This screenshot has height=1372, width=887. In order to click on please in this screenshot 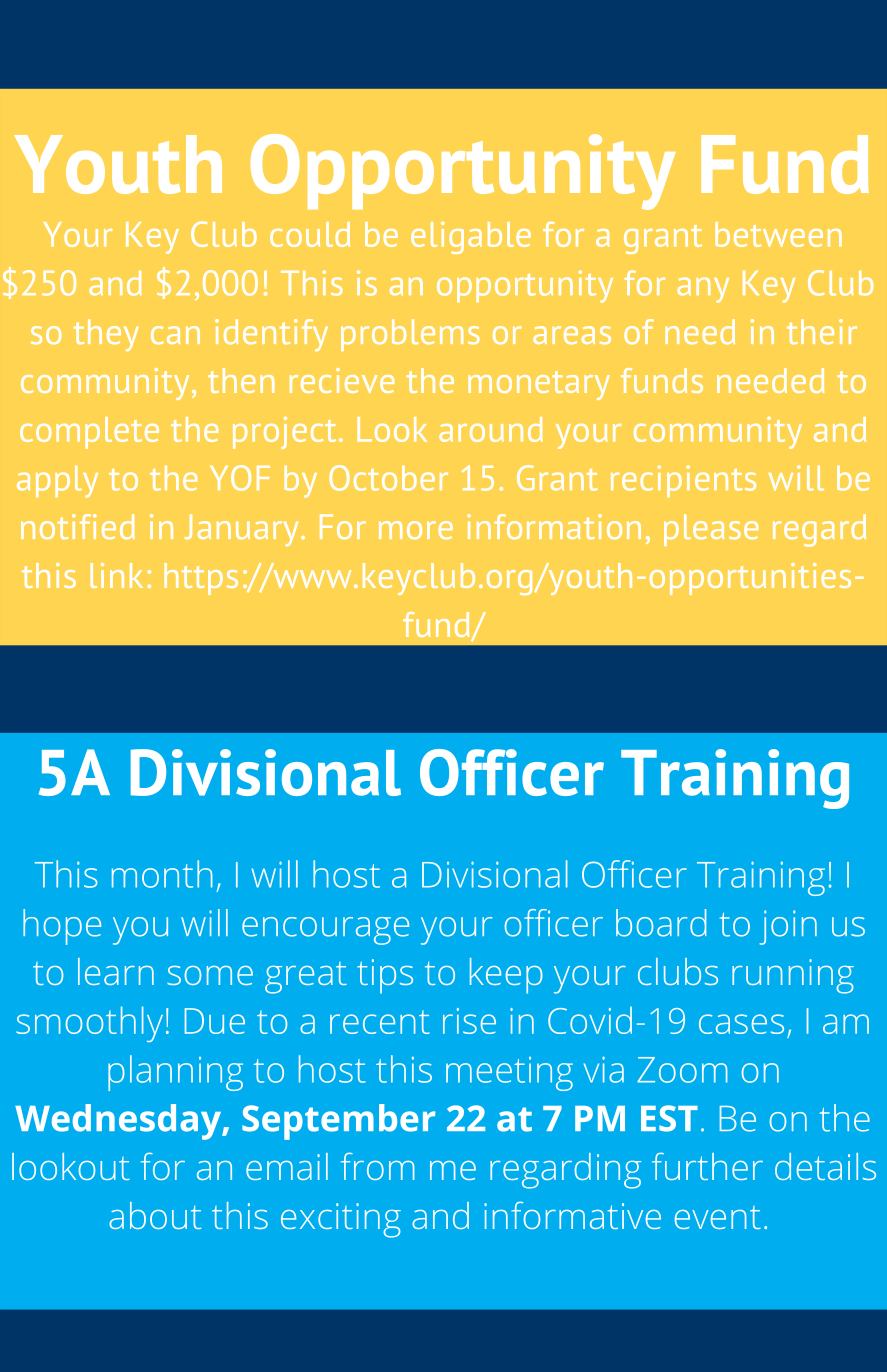, I will do `click(711, 530)`.
